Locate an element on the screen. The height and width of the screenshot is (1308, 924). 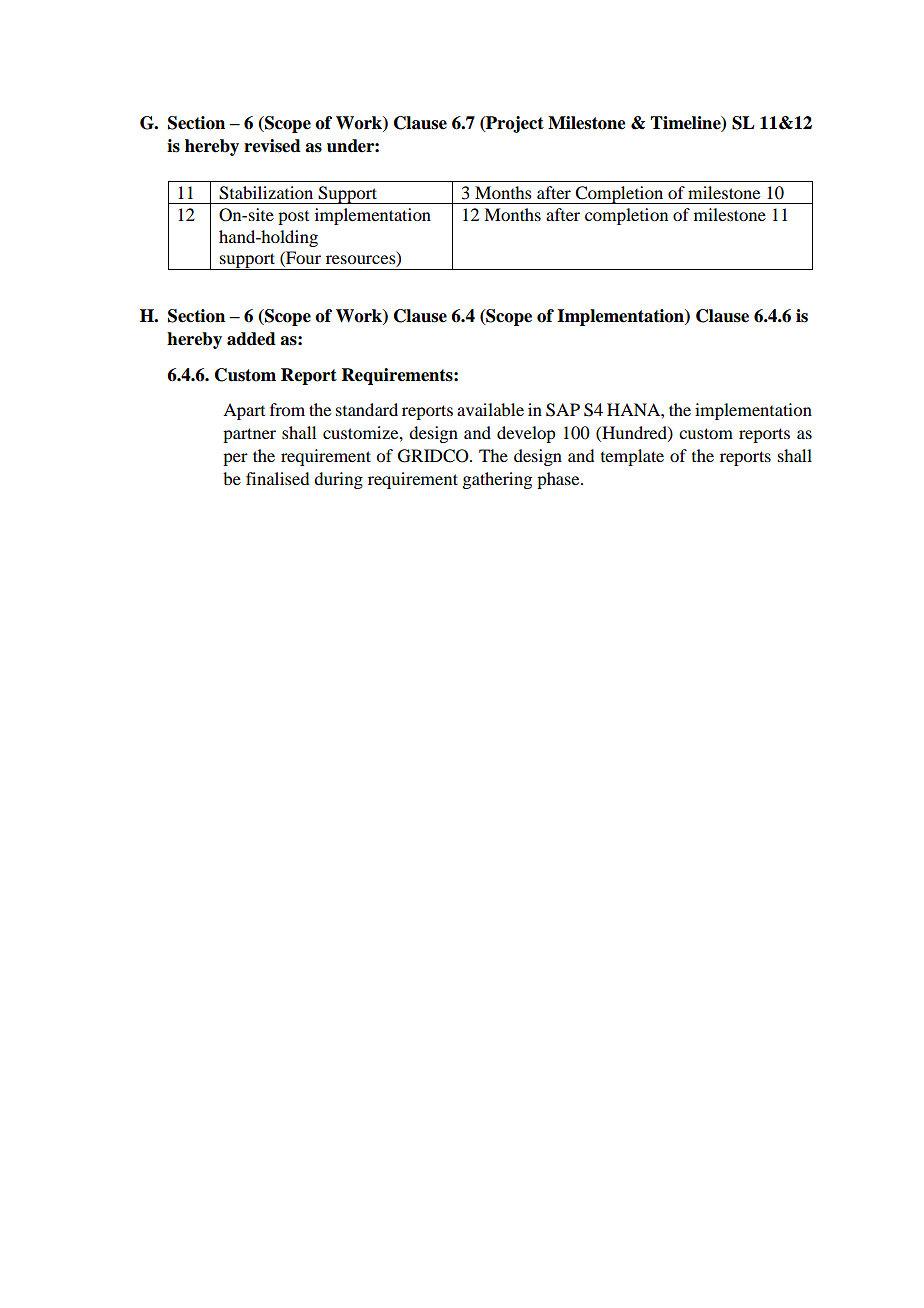
template is located at coordinates (632, 457).
